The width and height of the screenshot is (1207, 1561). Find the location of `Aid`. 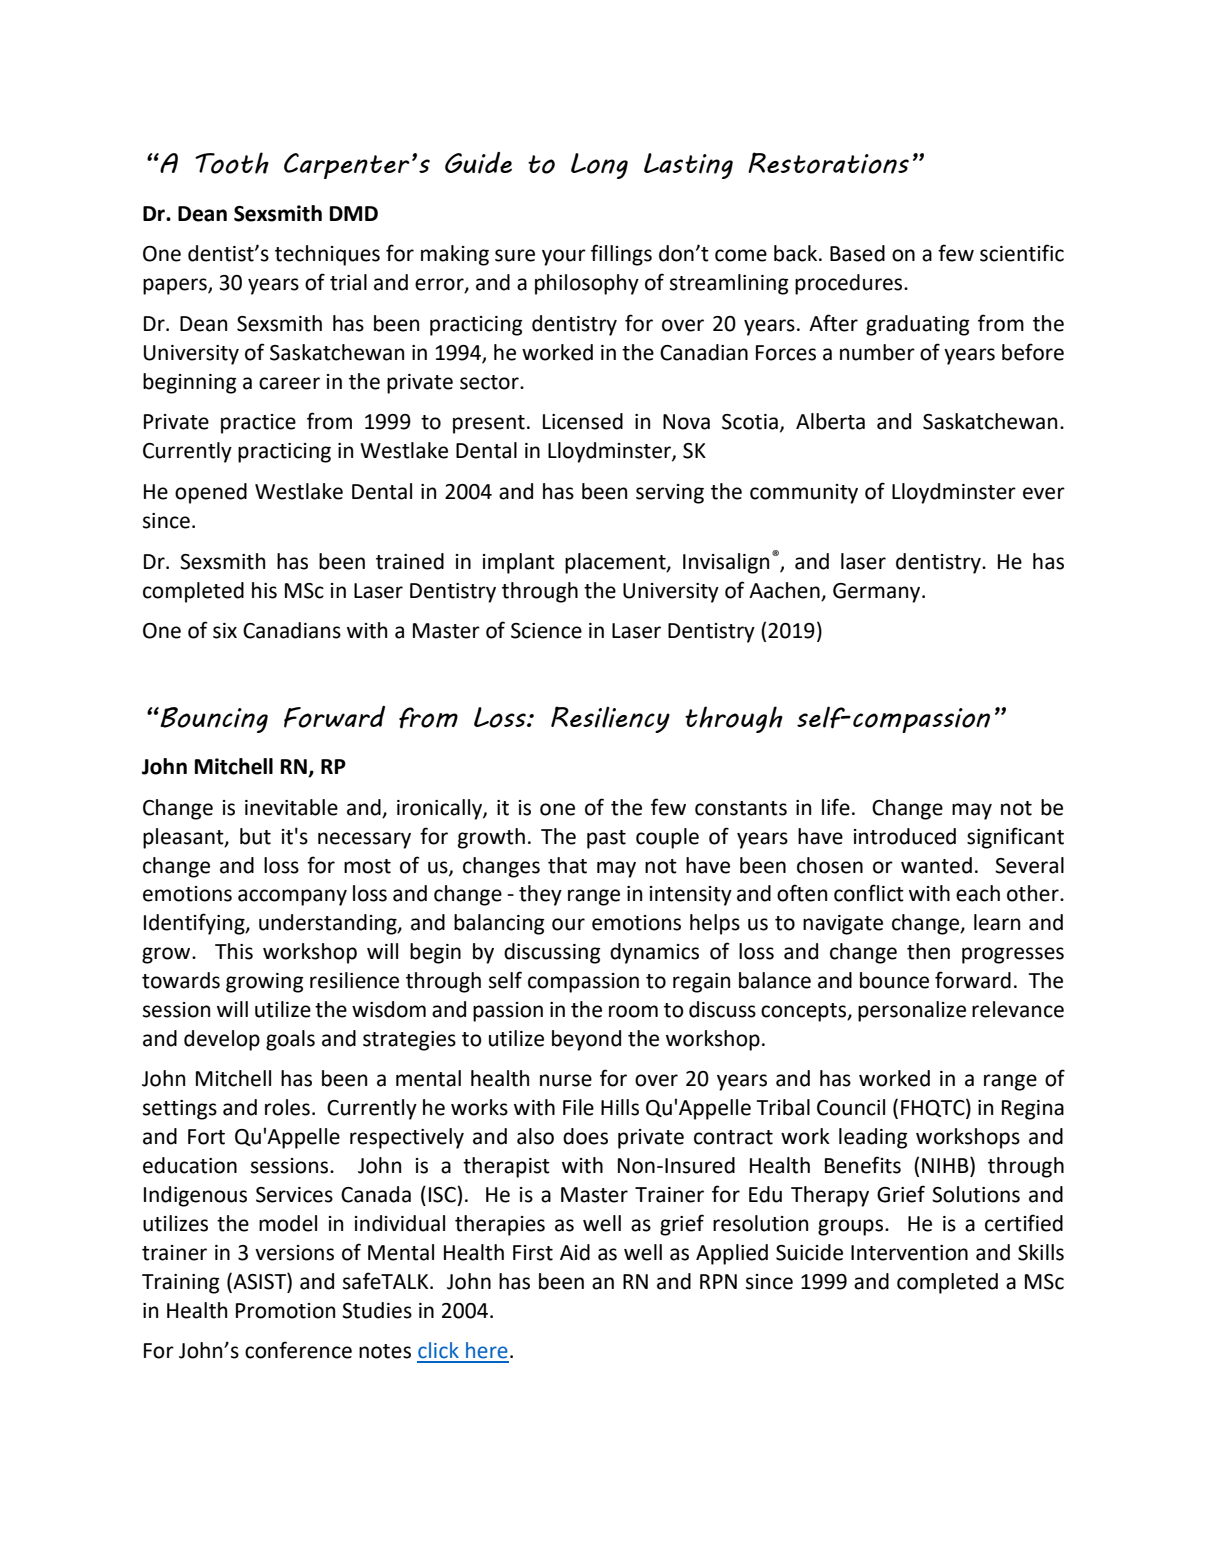

Aid is located at coordinates (575, 1252).
